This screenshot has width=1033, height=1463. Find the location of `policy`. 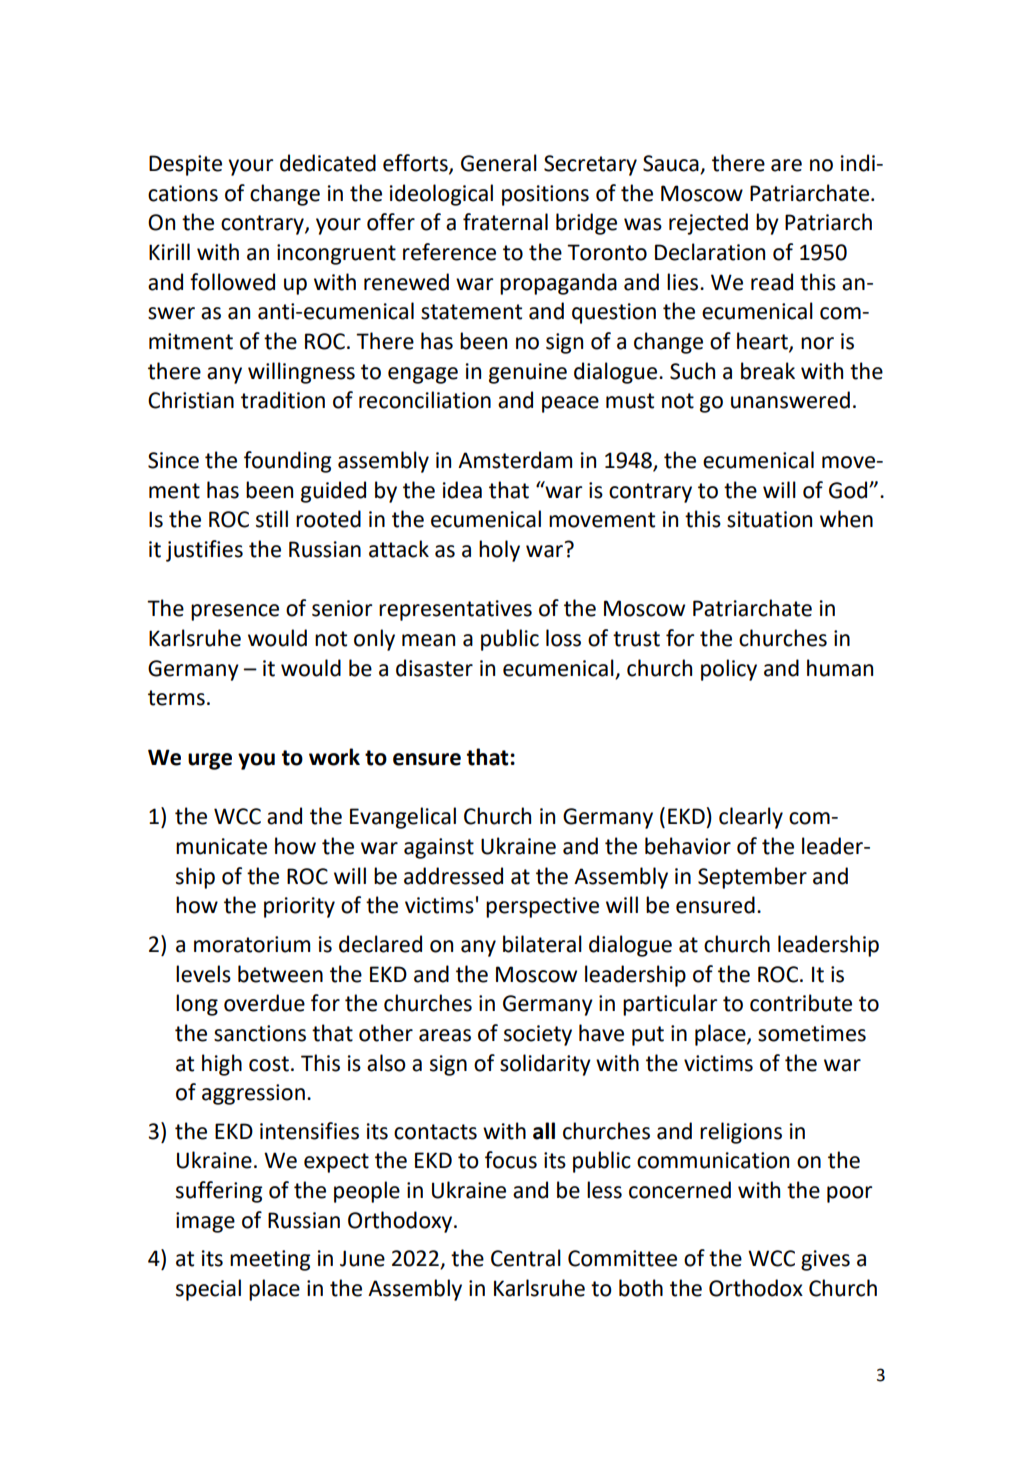

policy is located at coordinates (729, 670).
